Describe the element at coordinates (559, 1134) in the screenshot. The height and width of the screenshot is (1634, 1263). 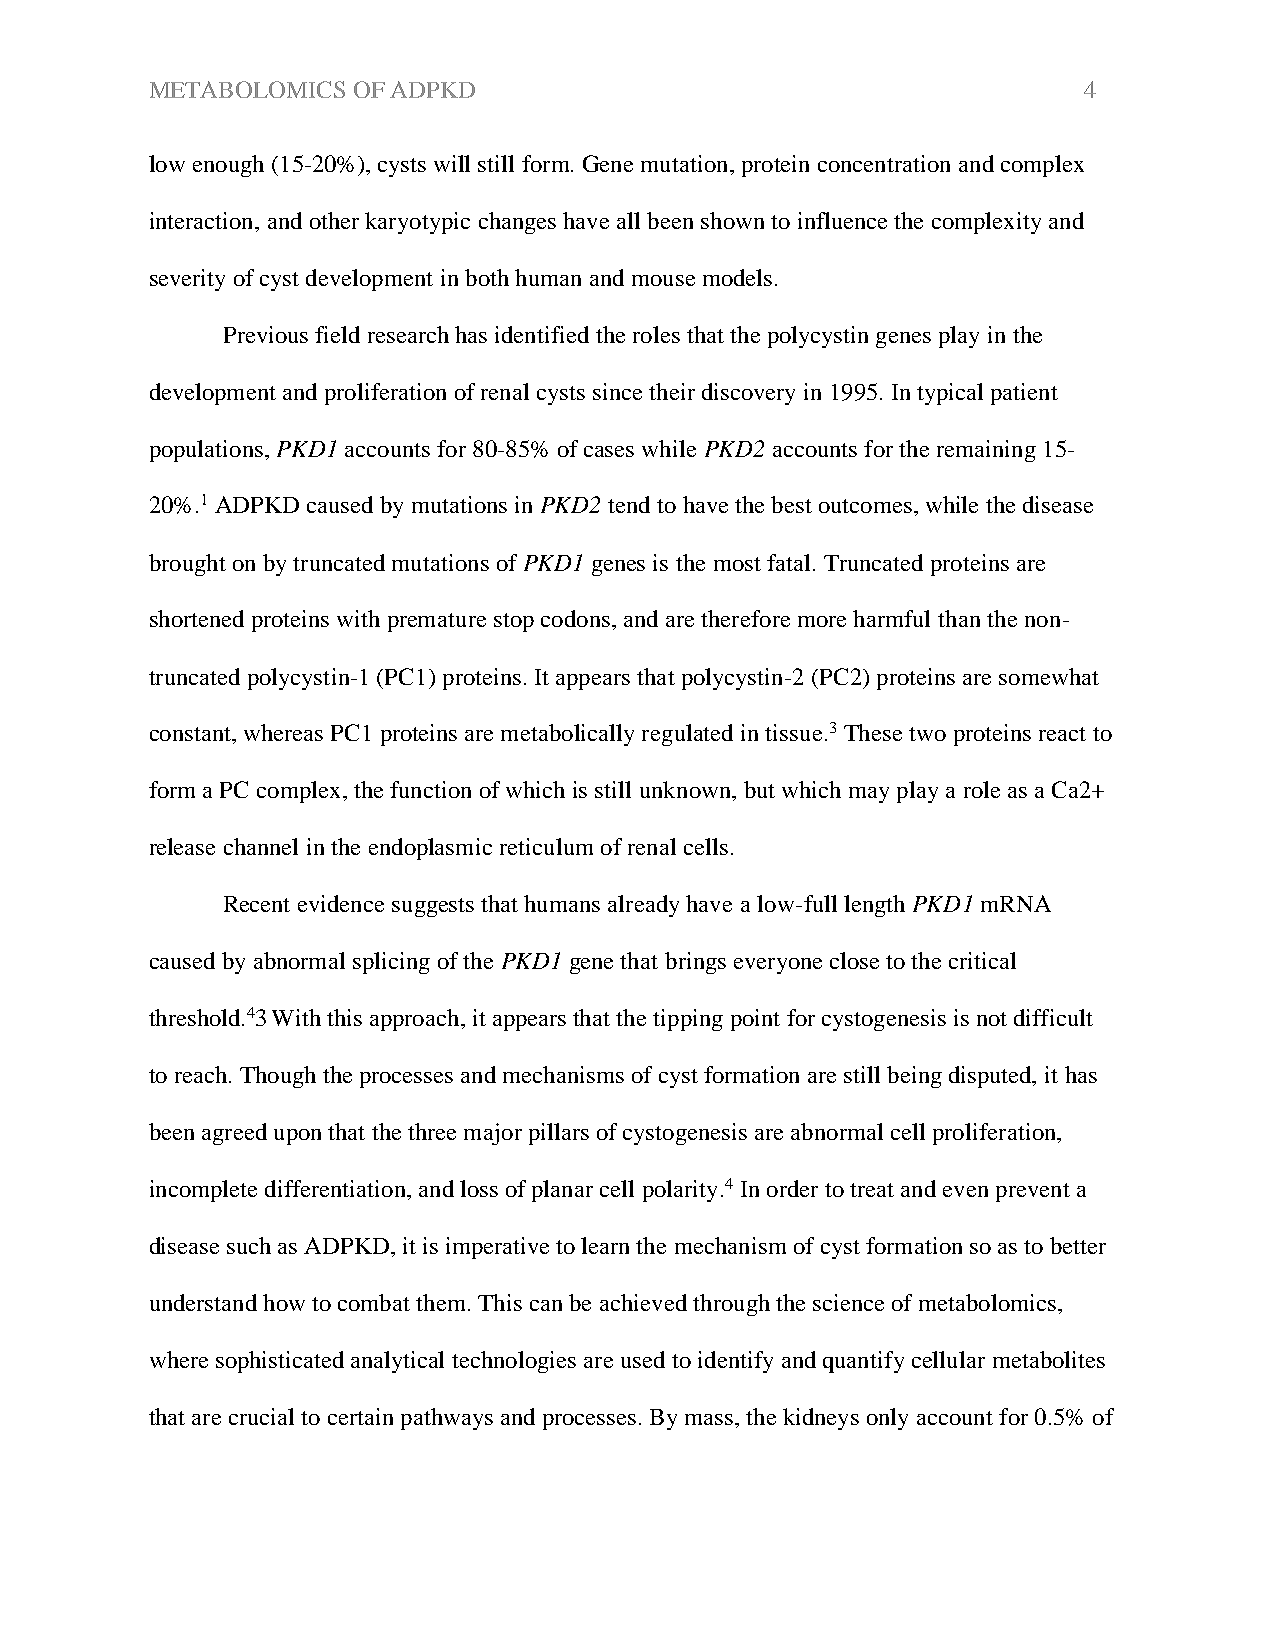
I see `pillars` at that location.
